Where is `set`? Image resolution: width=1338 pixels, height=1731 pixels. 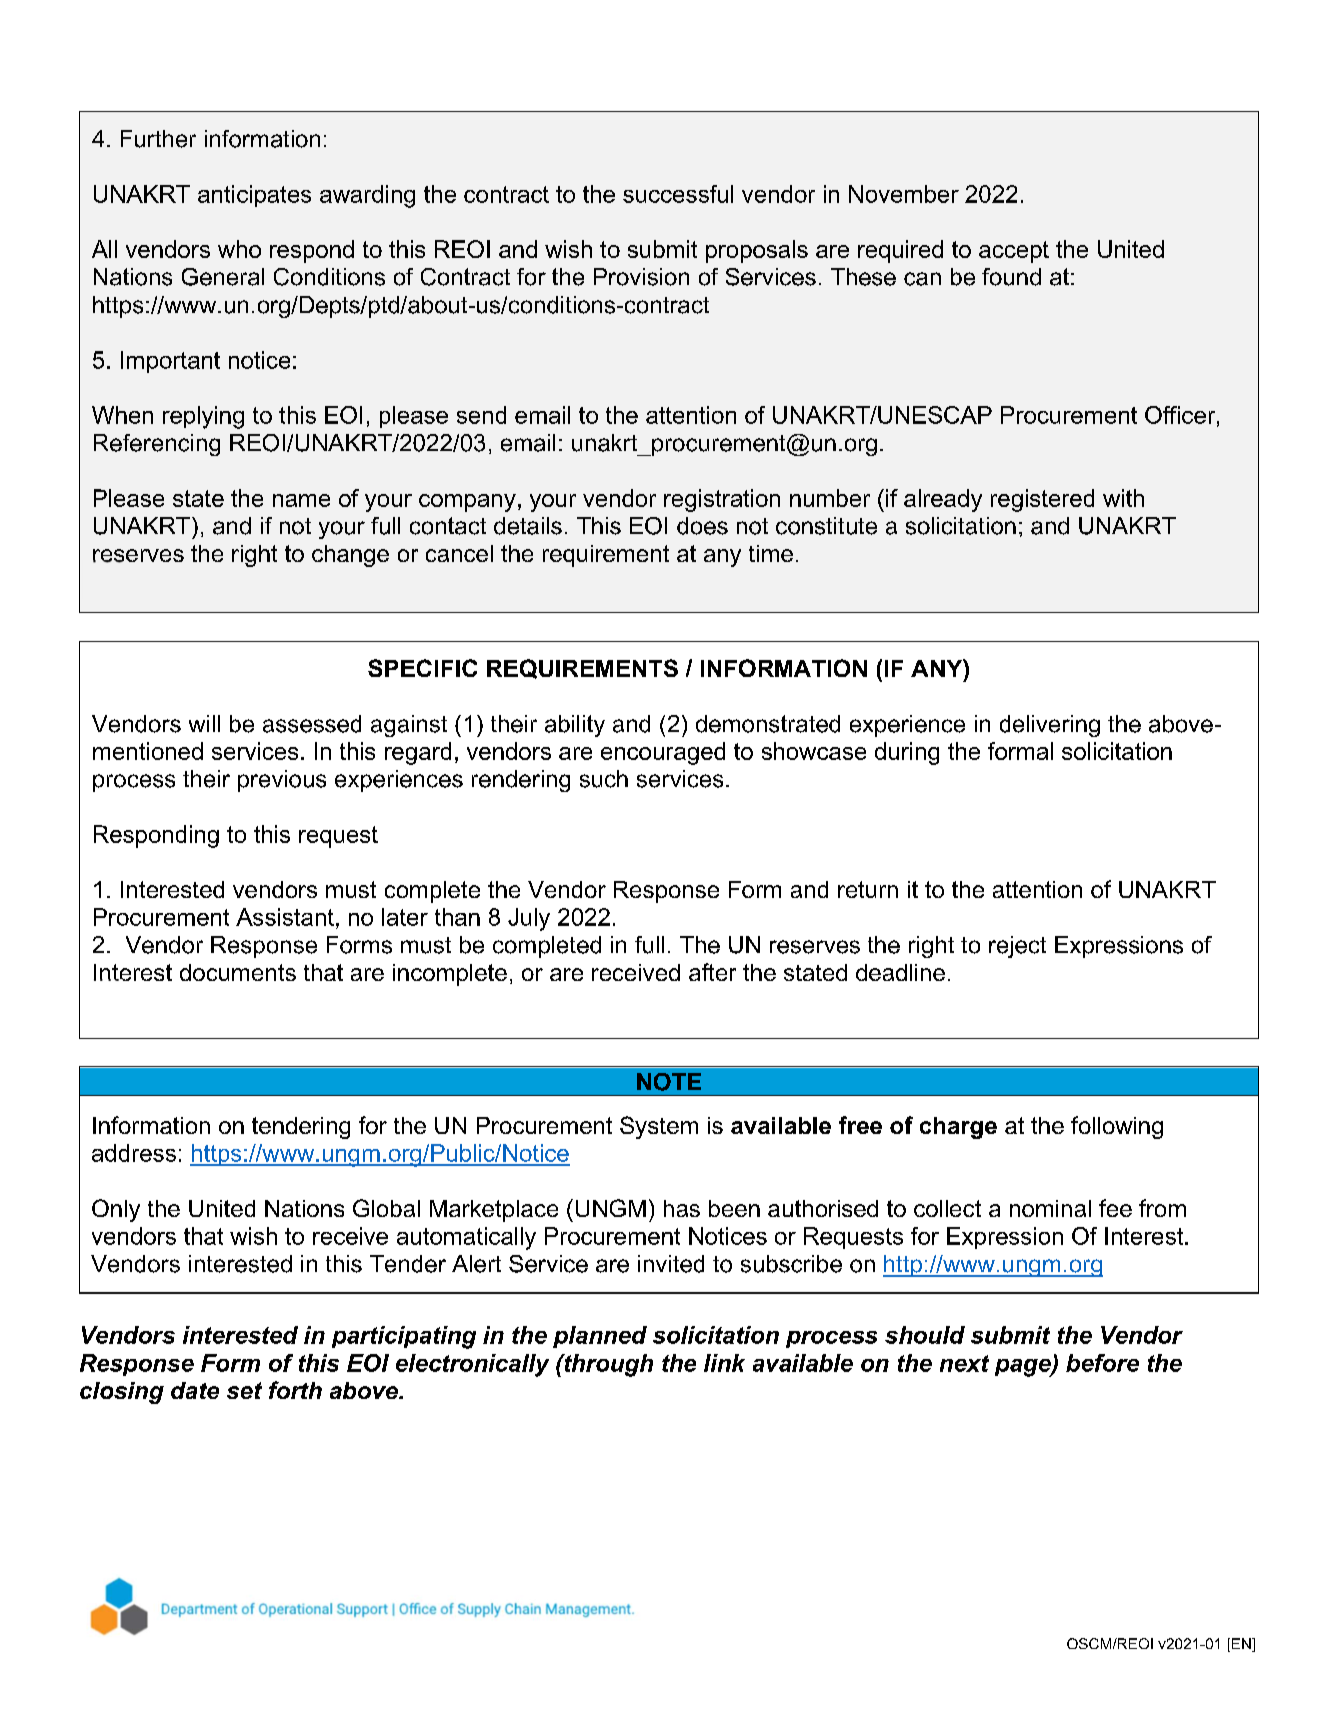
set is located at coordinates (244, 1390).
